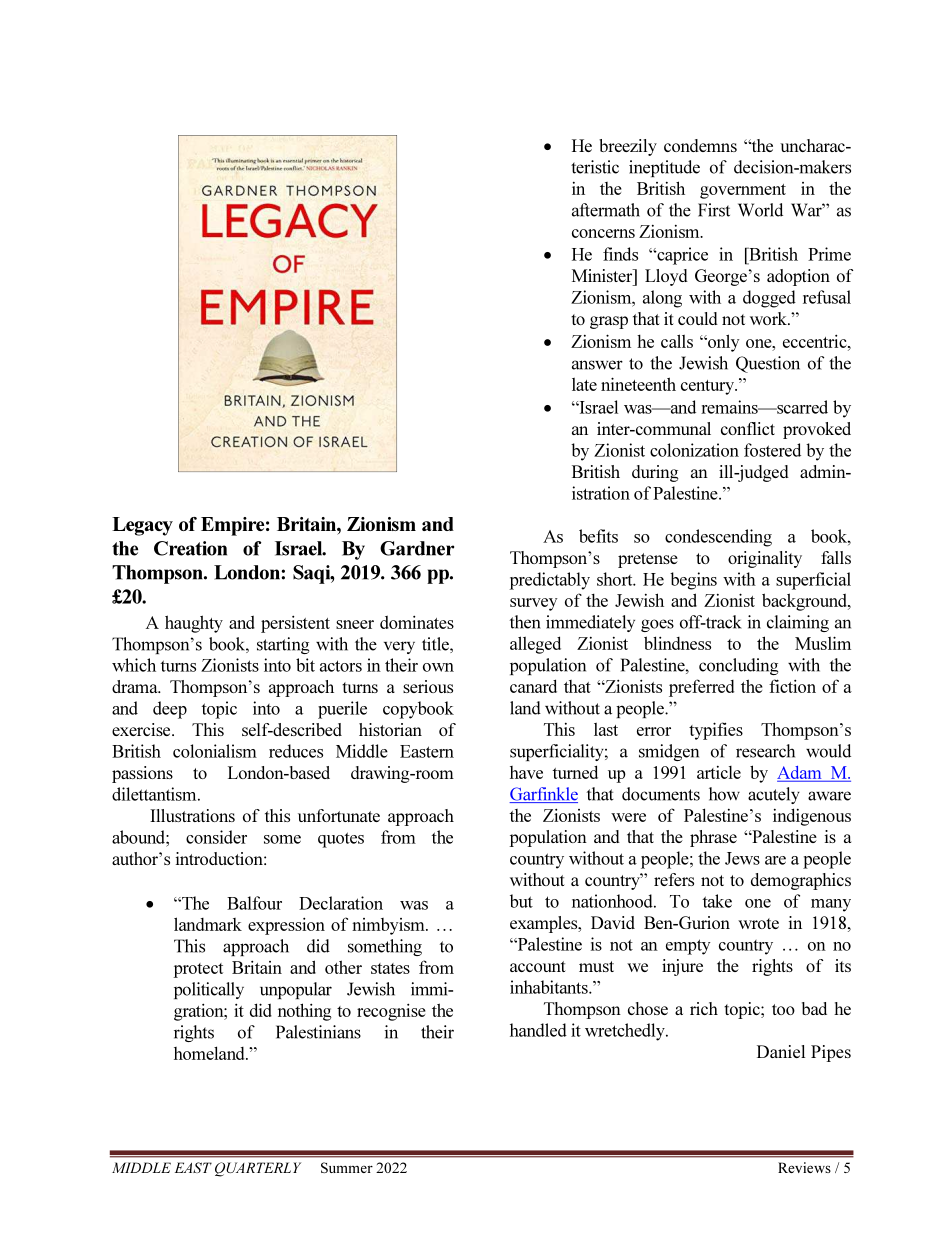 This screenshot has height=1233, width=952. Describe the element at coordinates (606, 210) in the screenshot. I see `aftermath` at that location.
